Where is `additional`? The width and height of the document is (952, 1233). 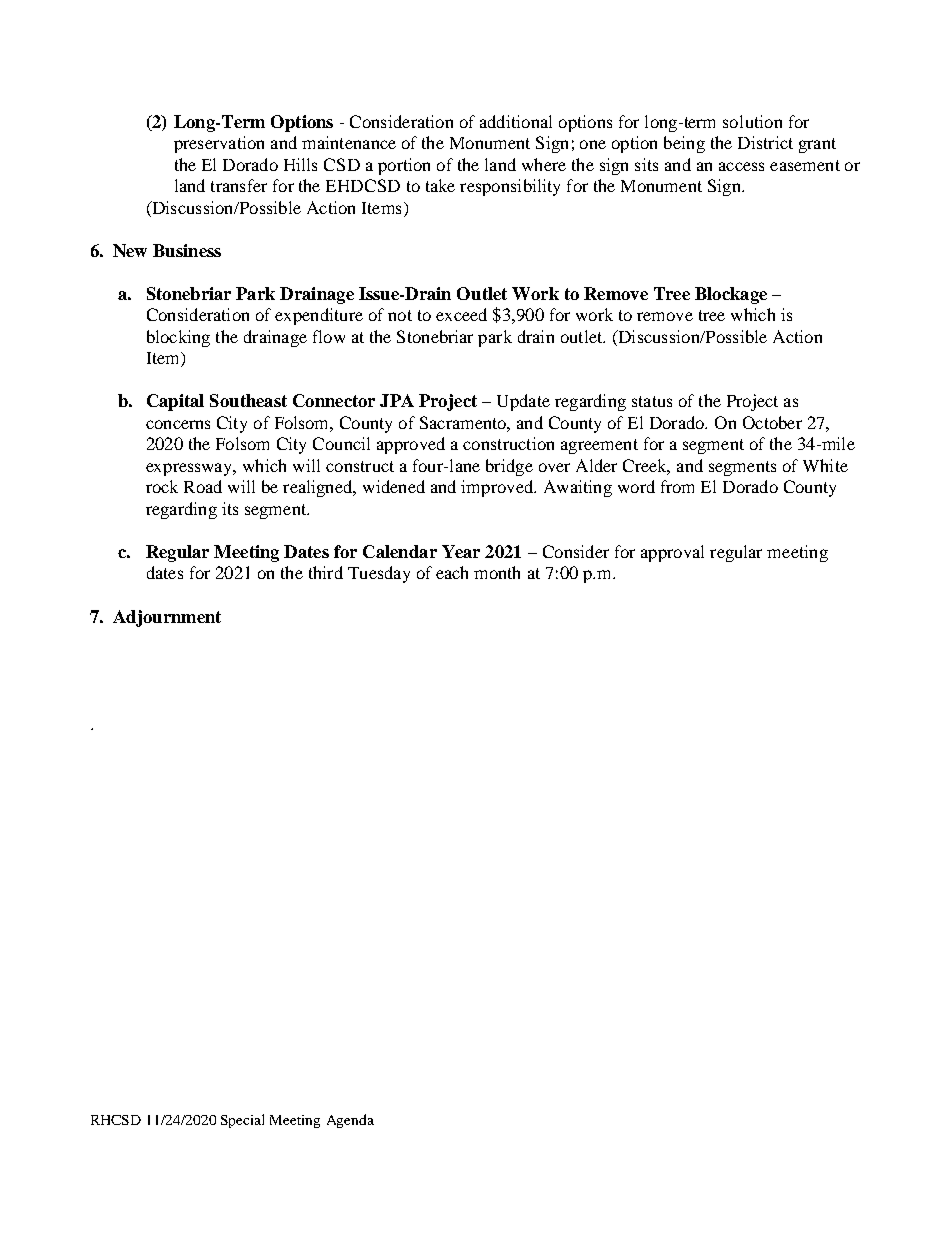
additional is located at coordinates (516, 121).
